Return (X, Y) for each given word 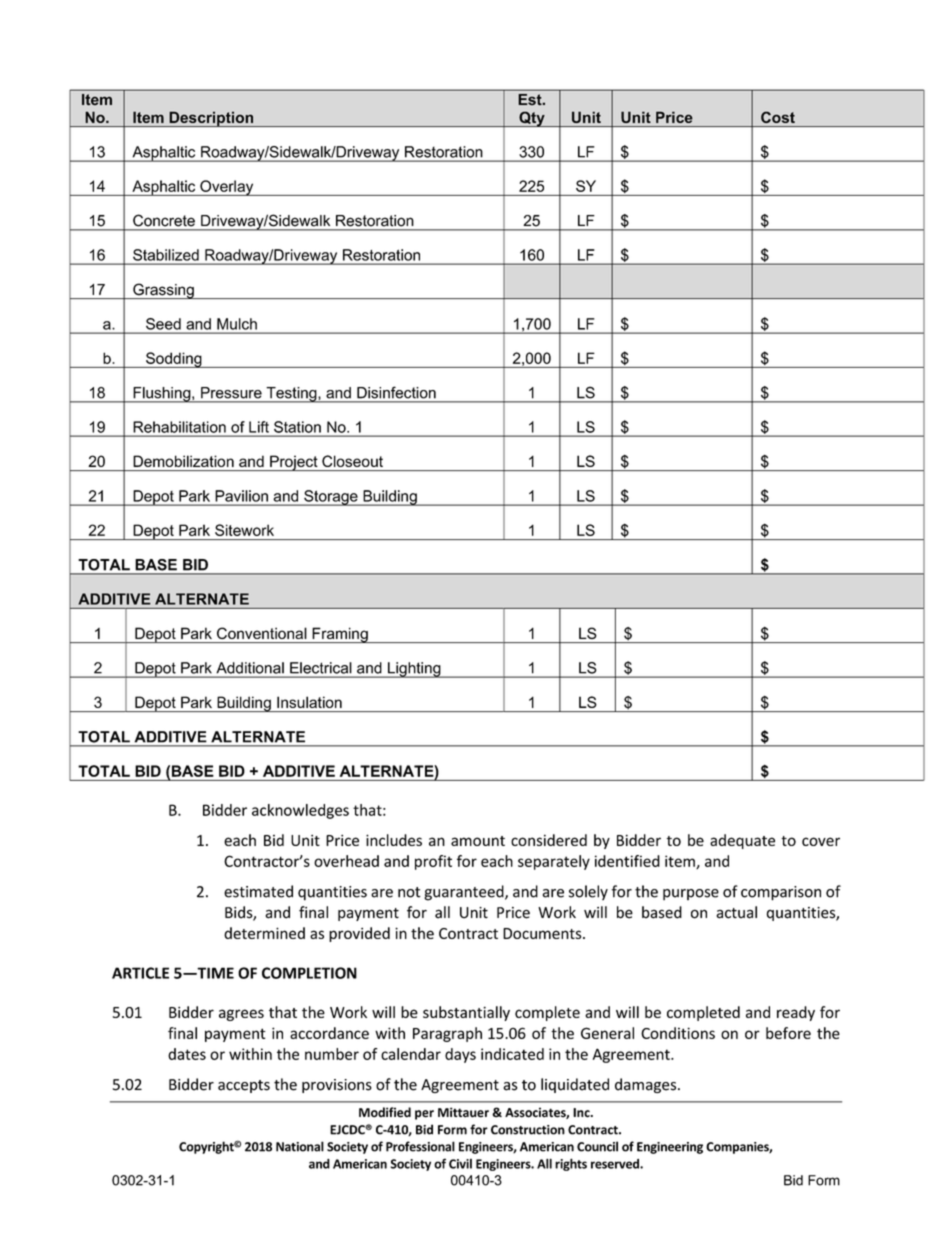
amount (478, 841)
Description (211, 119)
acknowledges (300, 811)
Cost (778, 117)
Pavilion (242, 496)
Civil (460, 1164)
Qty (532, 119)
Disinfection (396, 392)
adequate (742, 841)
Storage (331, 498)
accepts (244, 1086)
